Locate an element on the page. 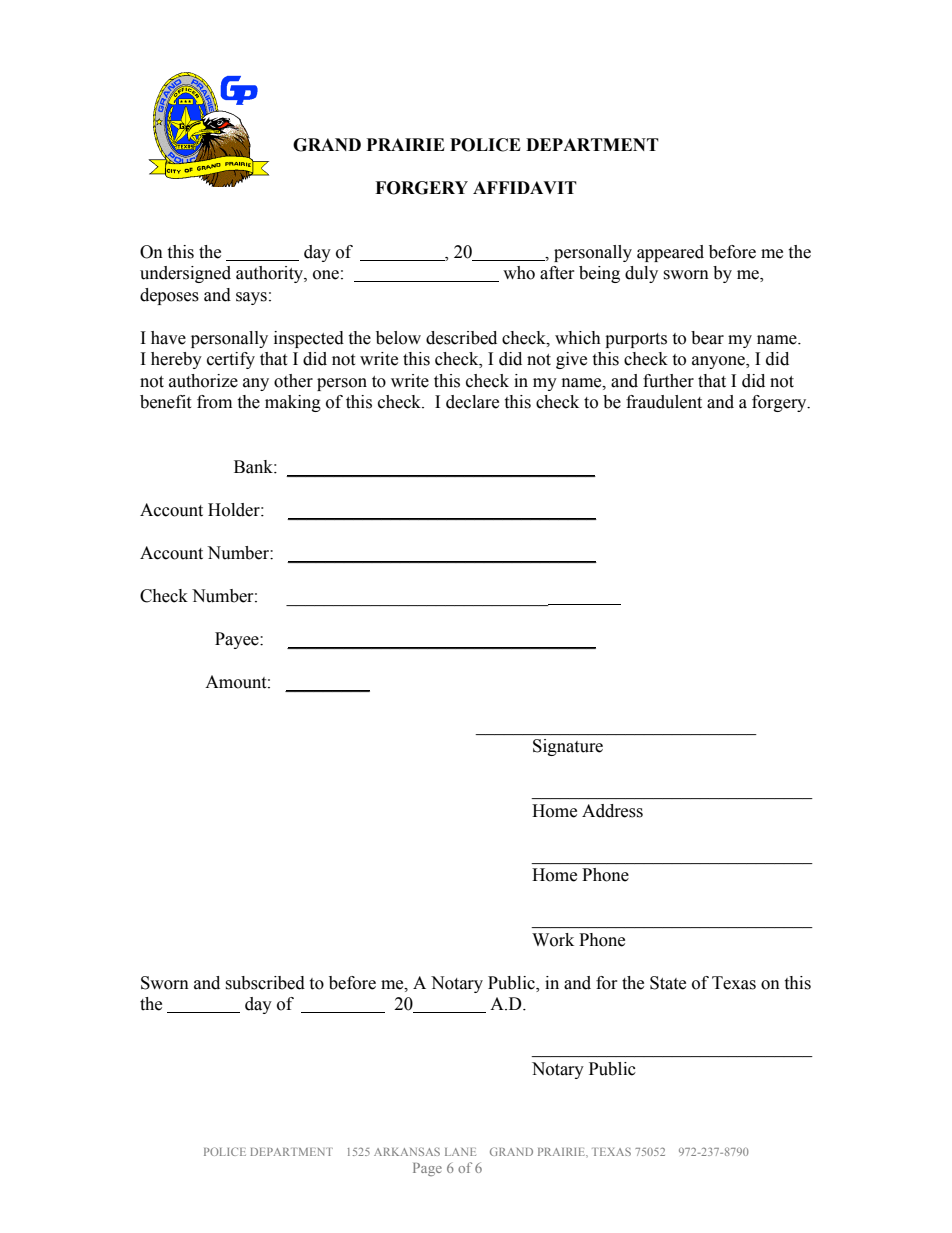 This image has width=952, height=1233. AFFIDAVIT is located at coordinates (525, 187).
